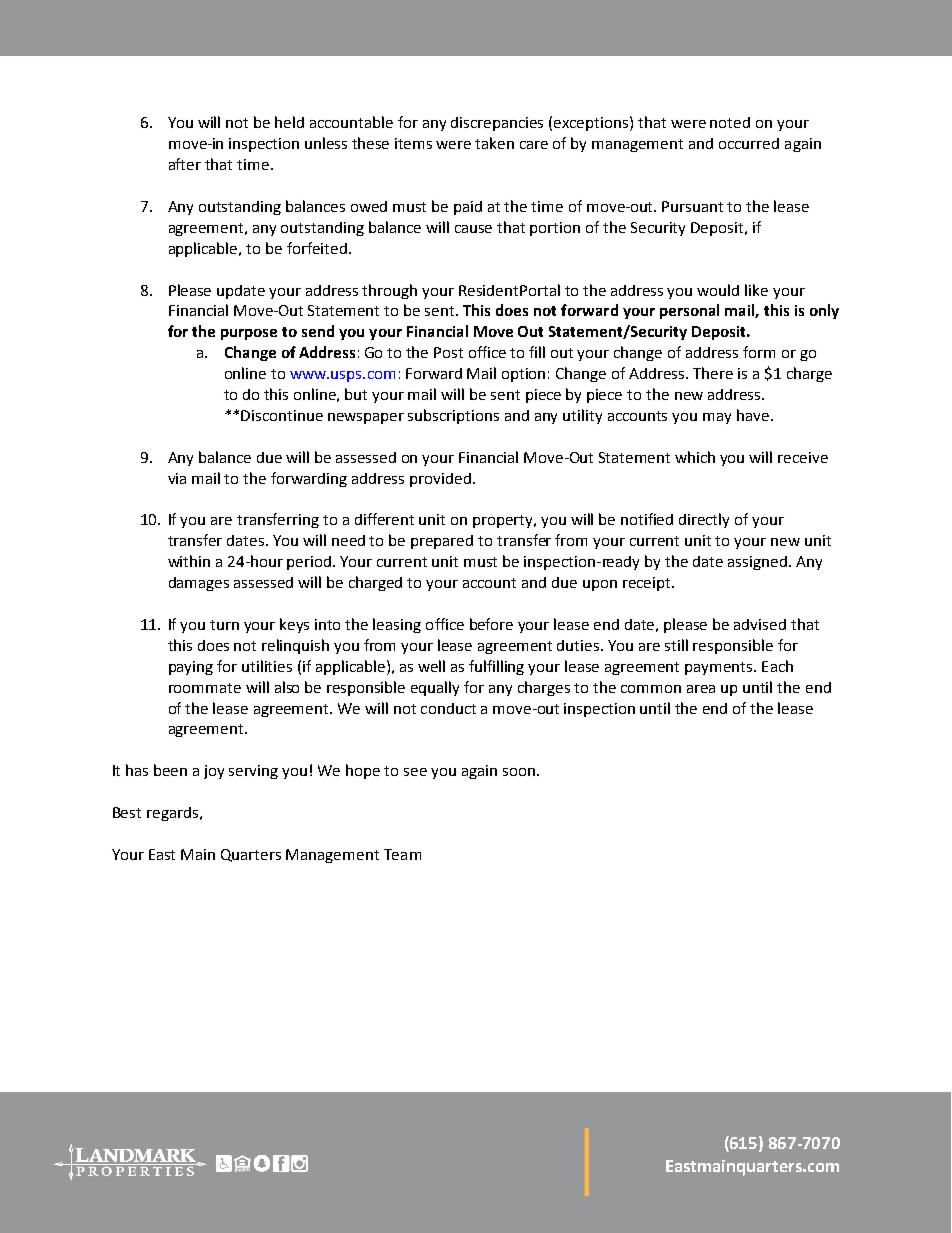 This screenshot has width=952, height=1233. What do you see at coordinates (713, 373) in the screenshot?
I see `There` at bounding box center [713, 373].
